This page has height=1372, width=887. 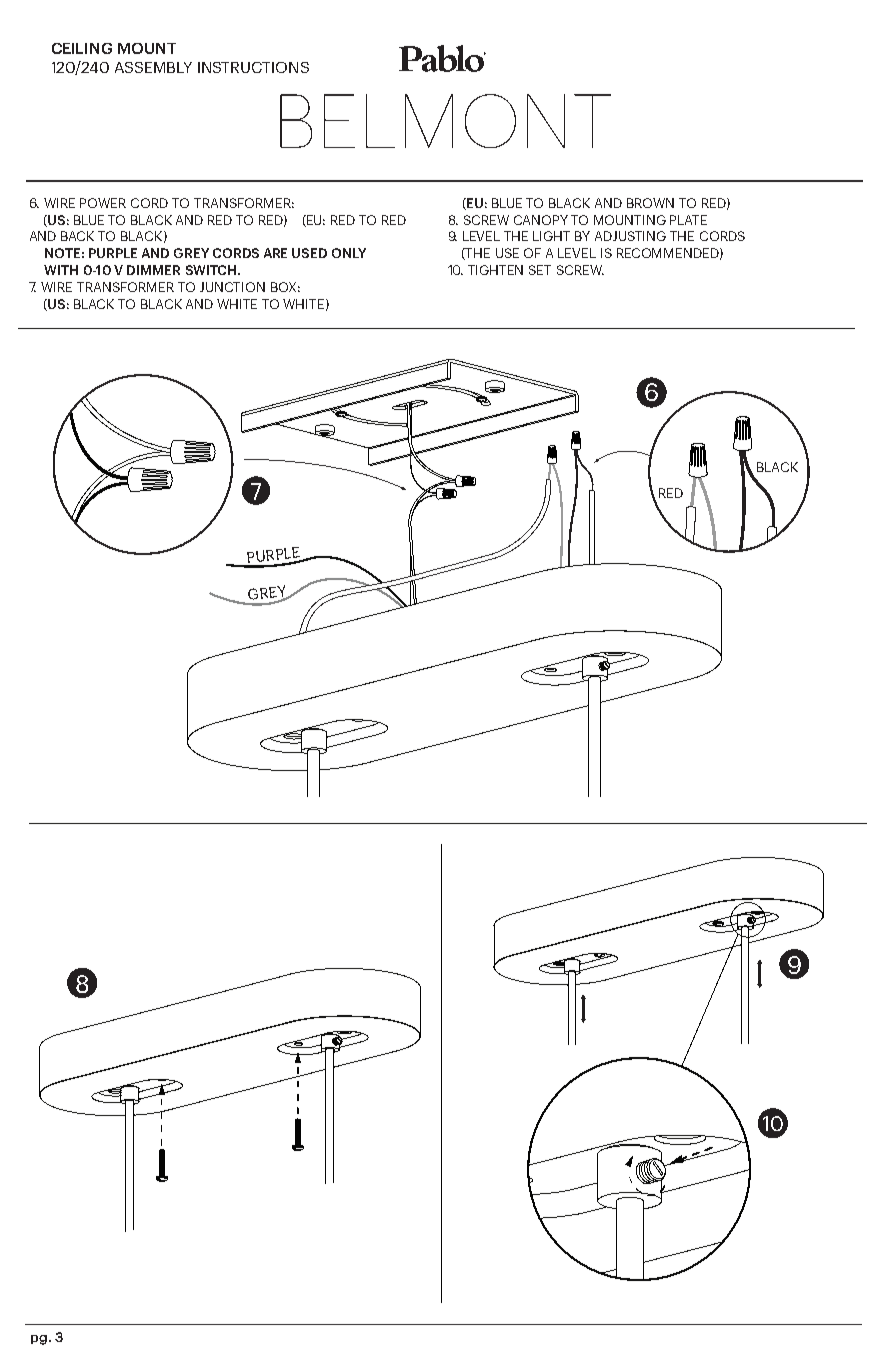 What do you see at coordinates (153, 270) in the page?
I see `DIMMER` at bounding box center [153, 270].
